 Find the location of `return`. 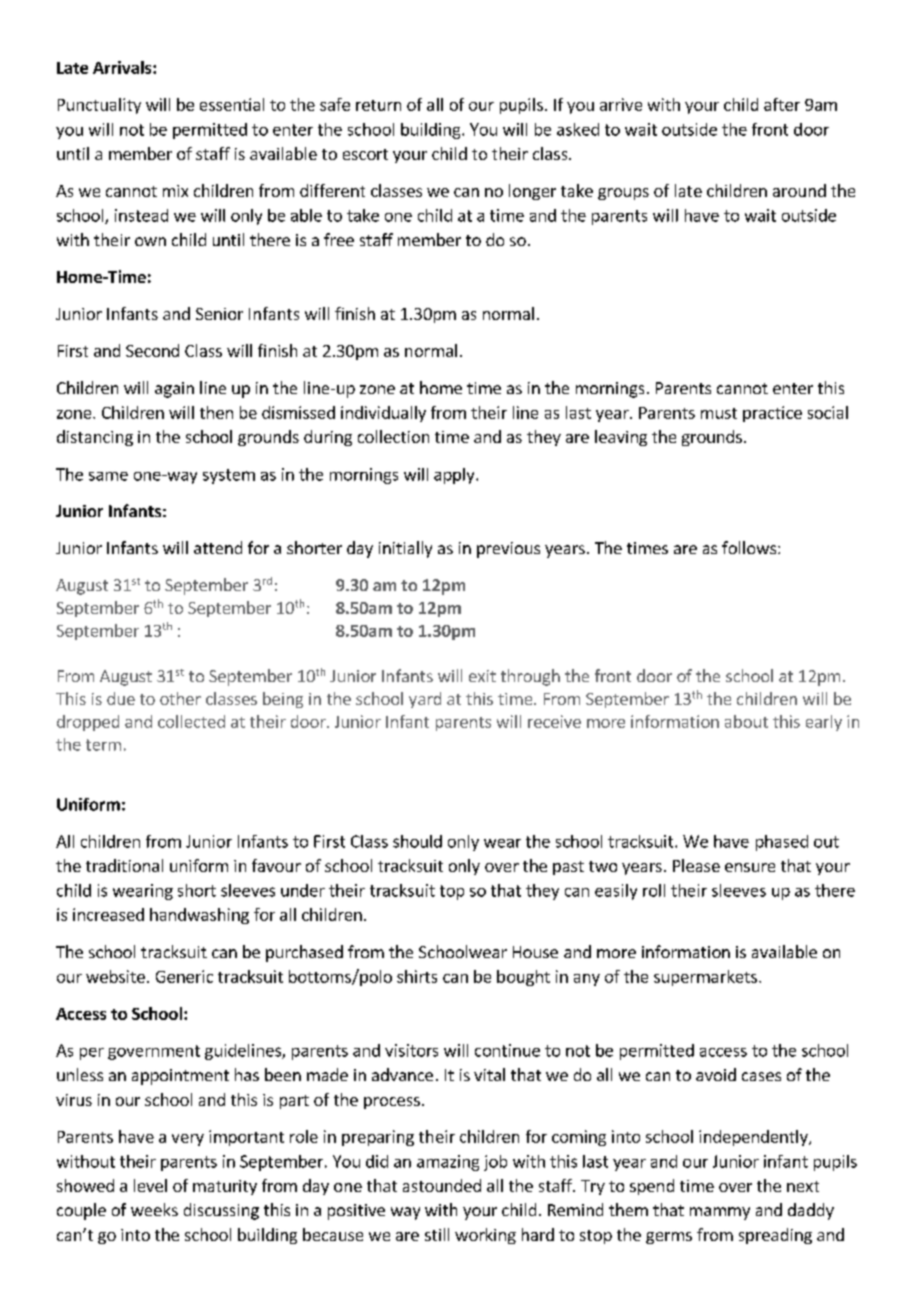

return is located at coordinates (378, 105).
